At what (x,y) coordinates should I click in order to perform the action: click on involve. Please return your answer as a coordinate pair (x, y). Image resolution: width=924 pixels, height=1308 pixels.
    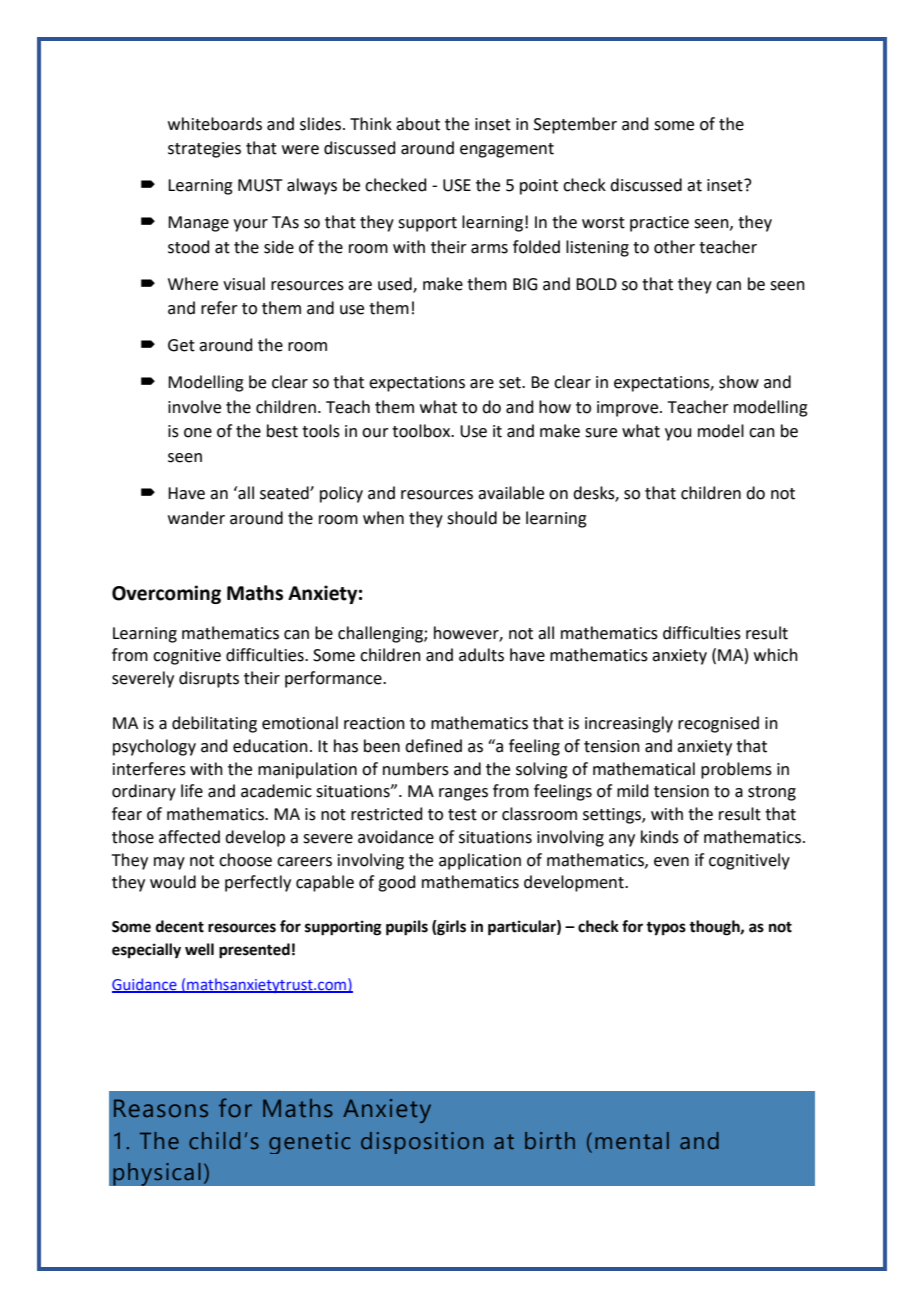
    Looking at the image, I should click on (194, 407).
